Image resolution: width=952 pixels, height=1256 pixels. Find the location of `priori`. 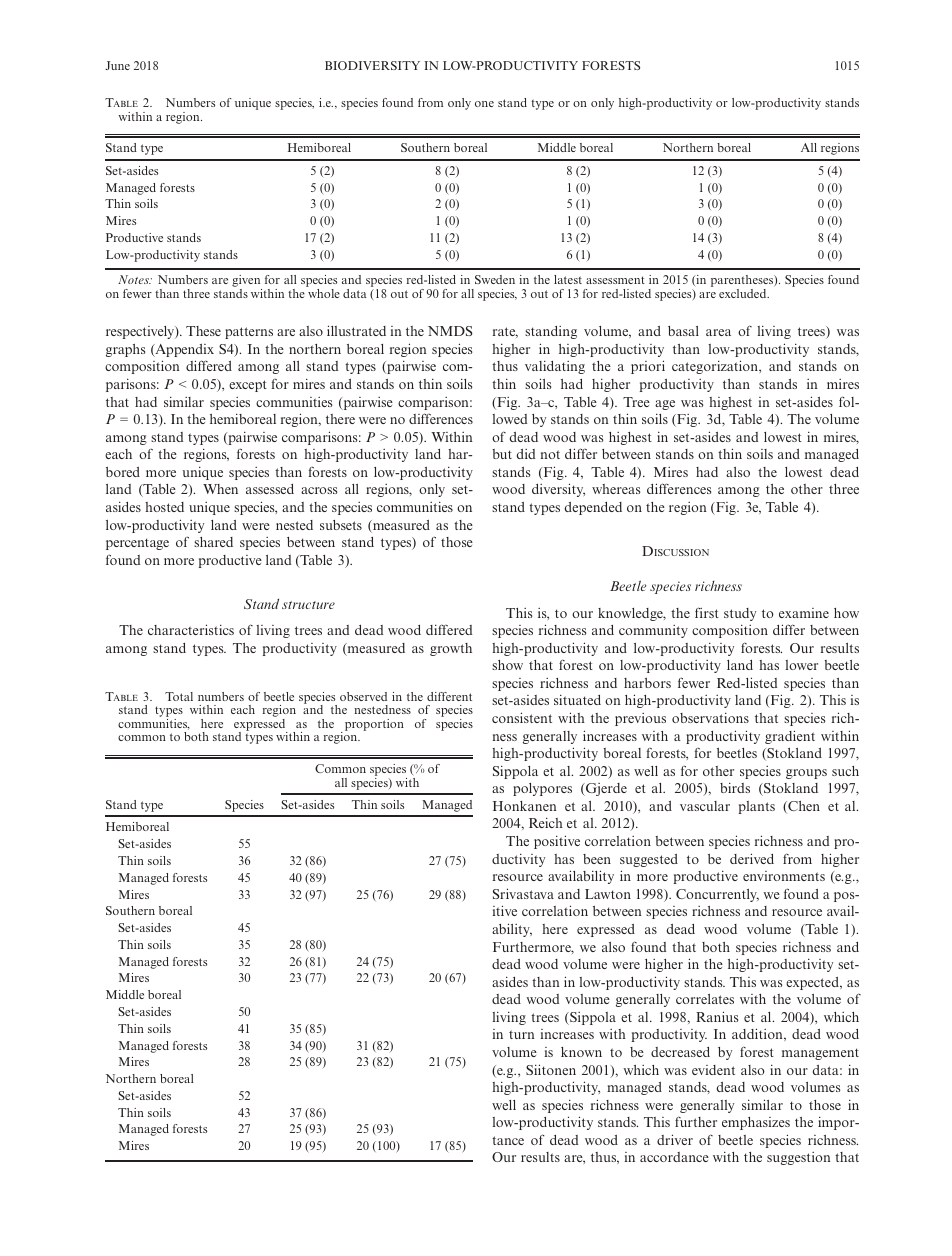

priori is located at coordinates (648, 367).
